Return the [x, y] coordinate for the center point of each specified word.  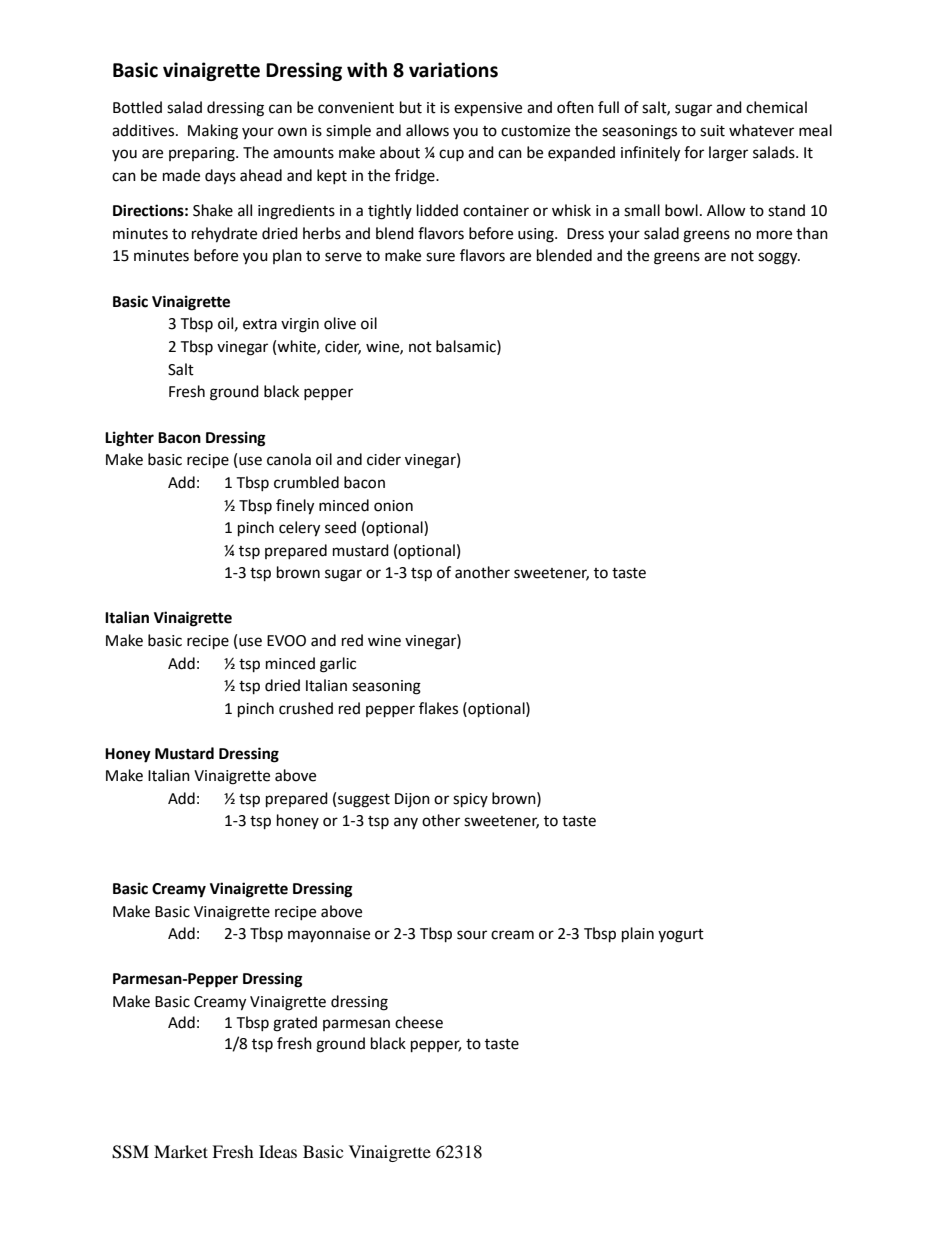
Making [213, 132]
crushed [306, 708]
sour [472, 935]
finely [295, 507]
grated [295, 1024]
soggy [779, 258]
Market [181, 1151]
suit [712, 131]
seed [340, 527]
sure [440, 257]
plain [638, 935]
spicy [470, 800]
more [774, 235]
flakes [438, 708]
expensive [488, 109]
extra [260, 324]
